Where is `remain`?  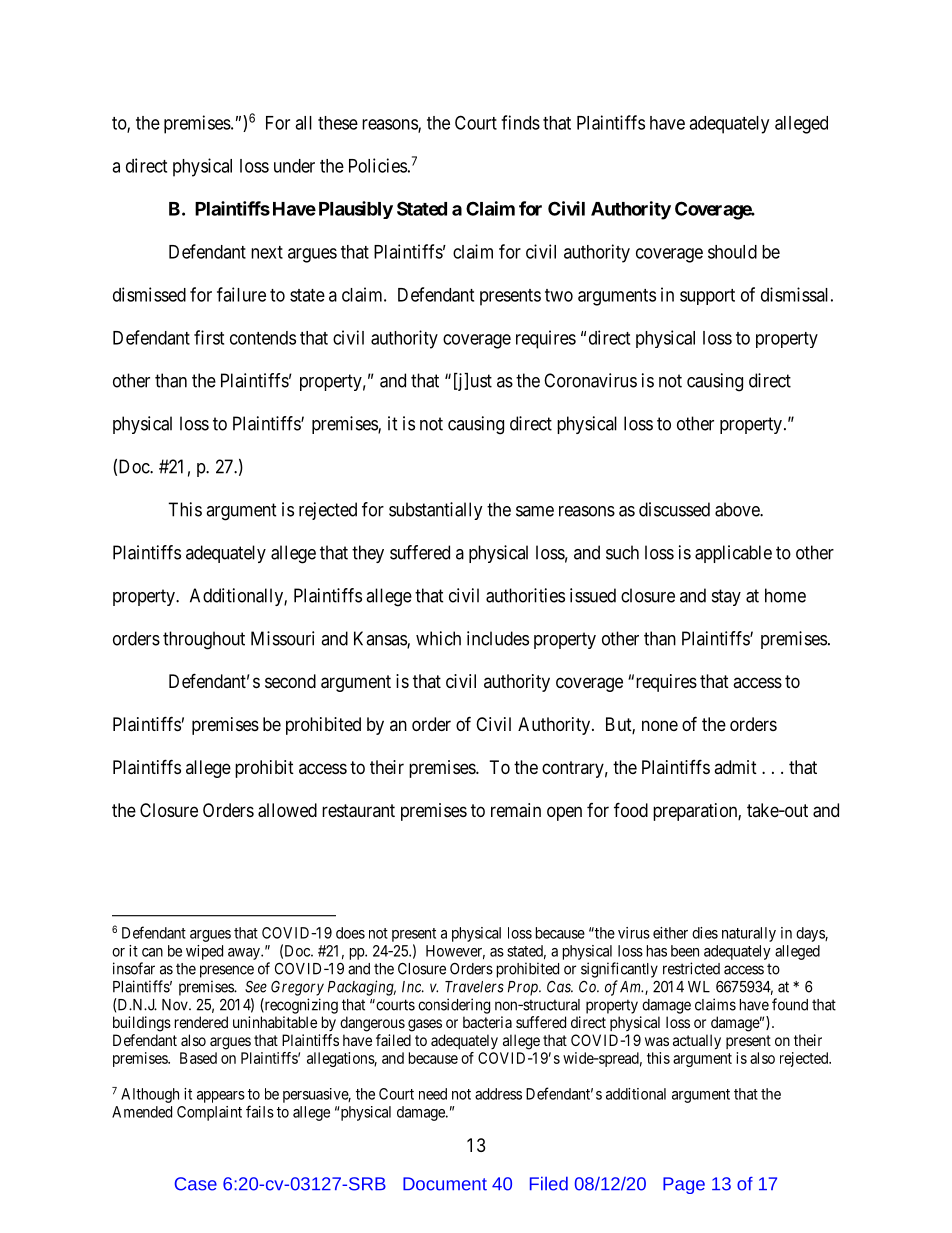
remain is located at coordinates (516, 810).
